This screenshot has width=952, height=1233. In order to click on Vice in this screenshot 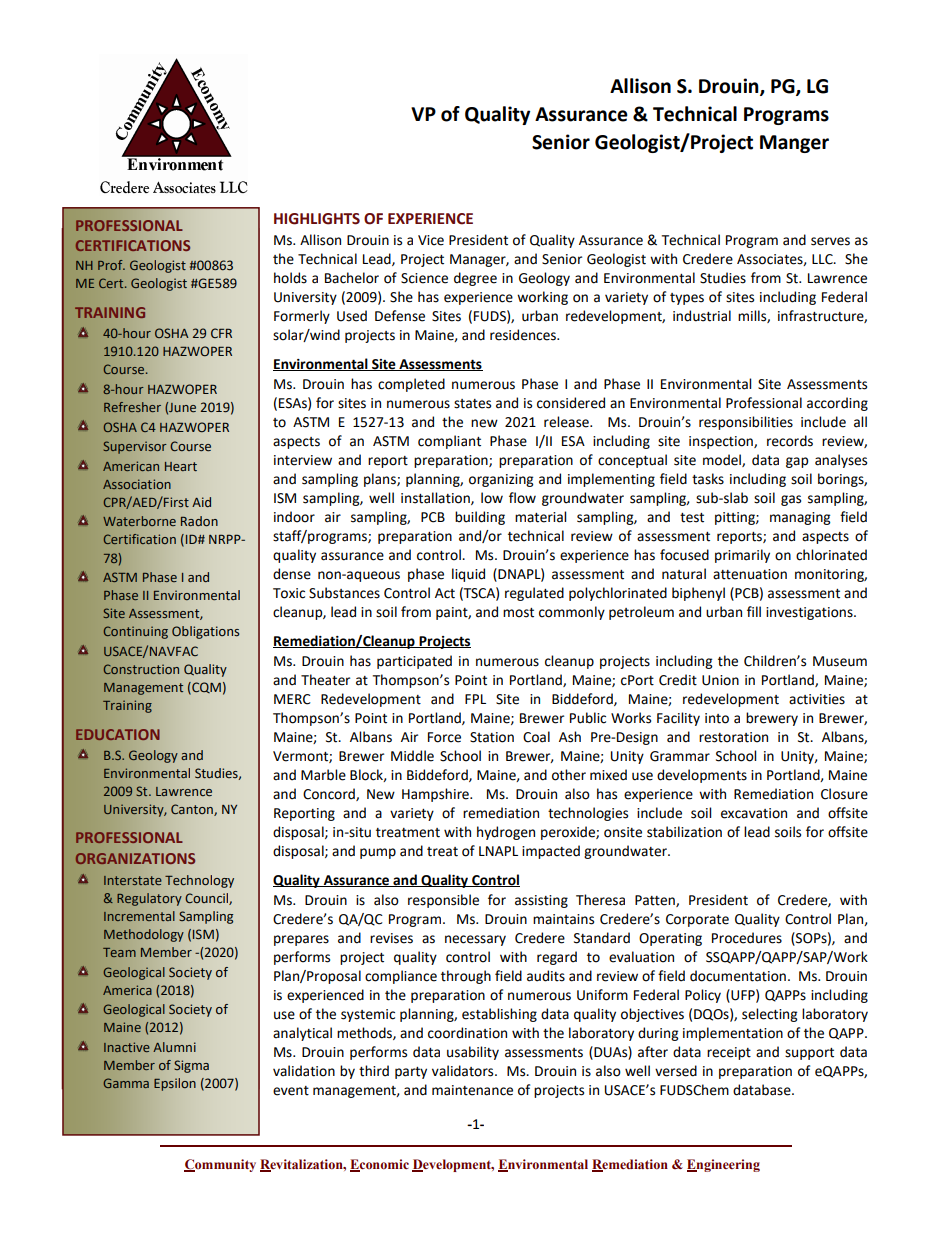, I will do `click(431, 240)`.
